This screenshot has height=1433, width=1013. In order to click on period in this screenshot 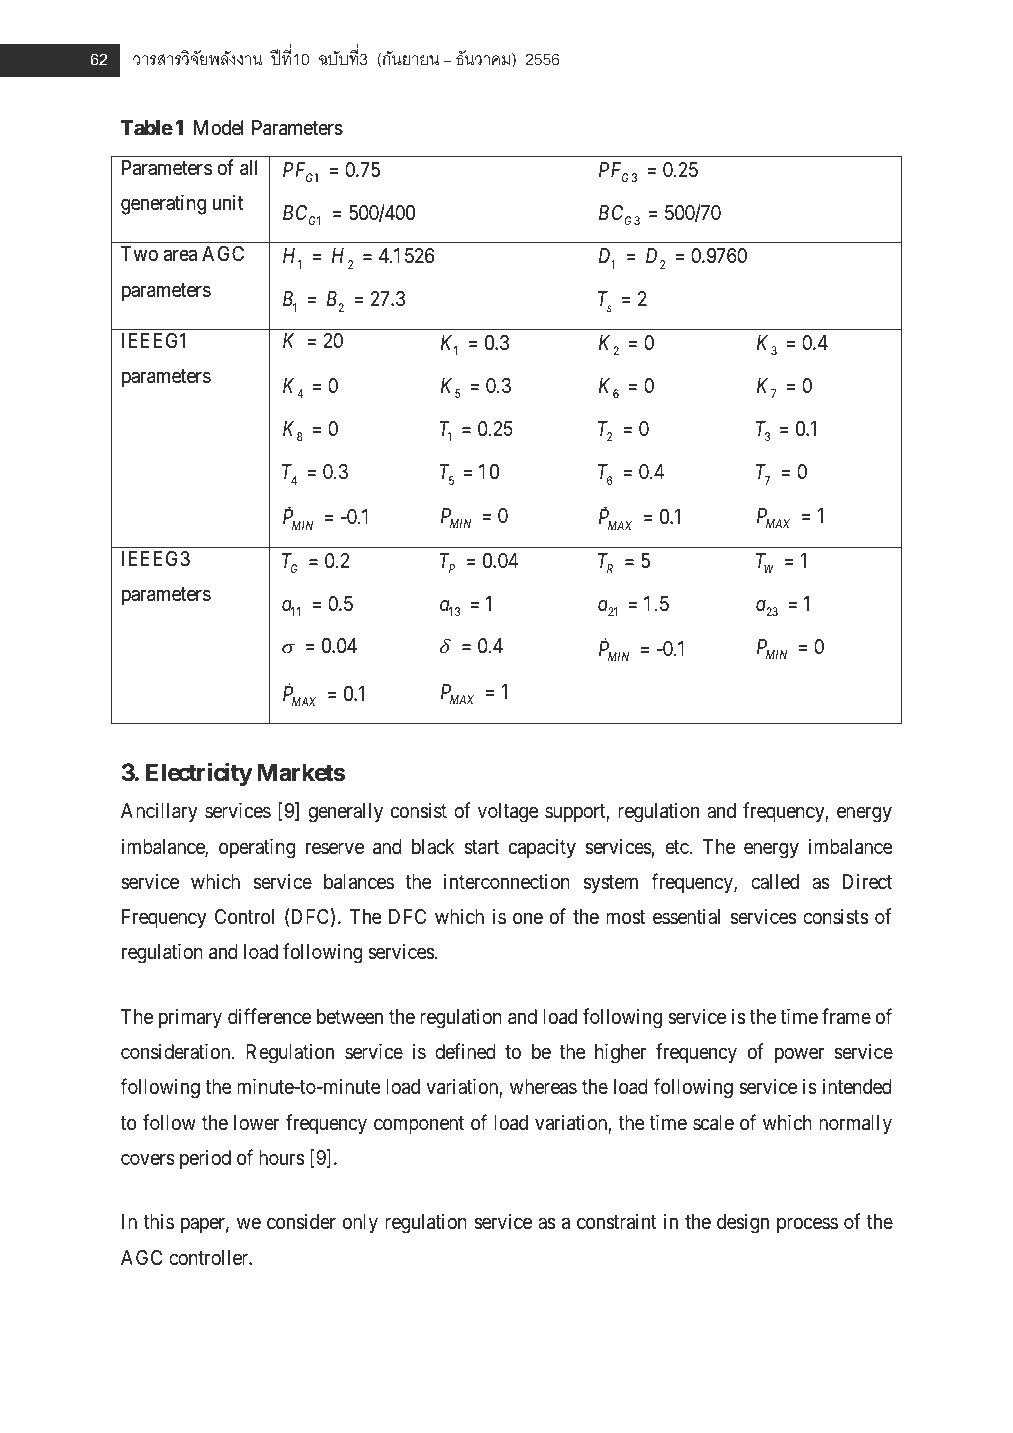, I will do `click(205, 1159)`.
